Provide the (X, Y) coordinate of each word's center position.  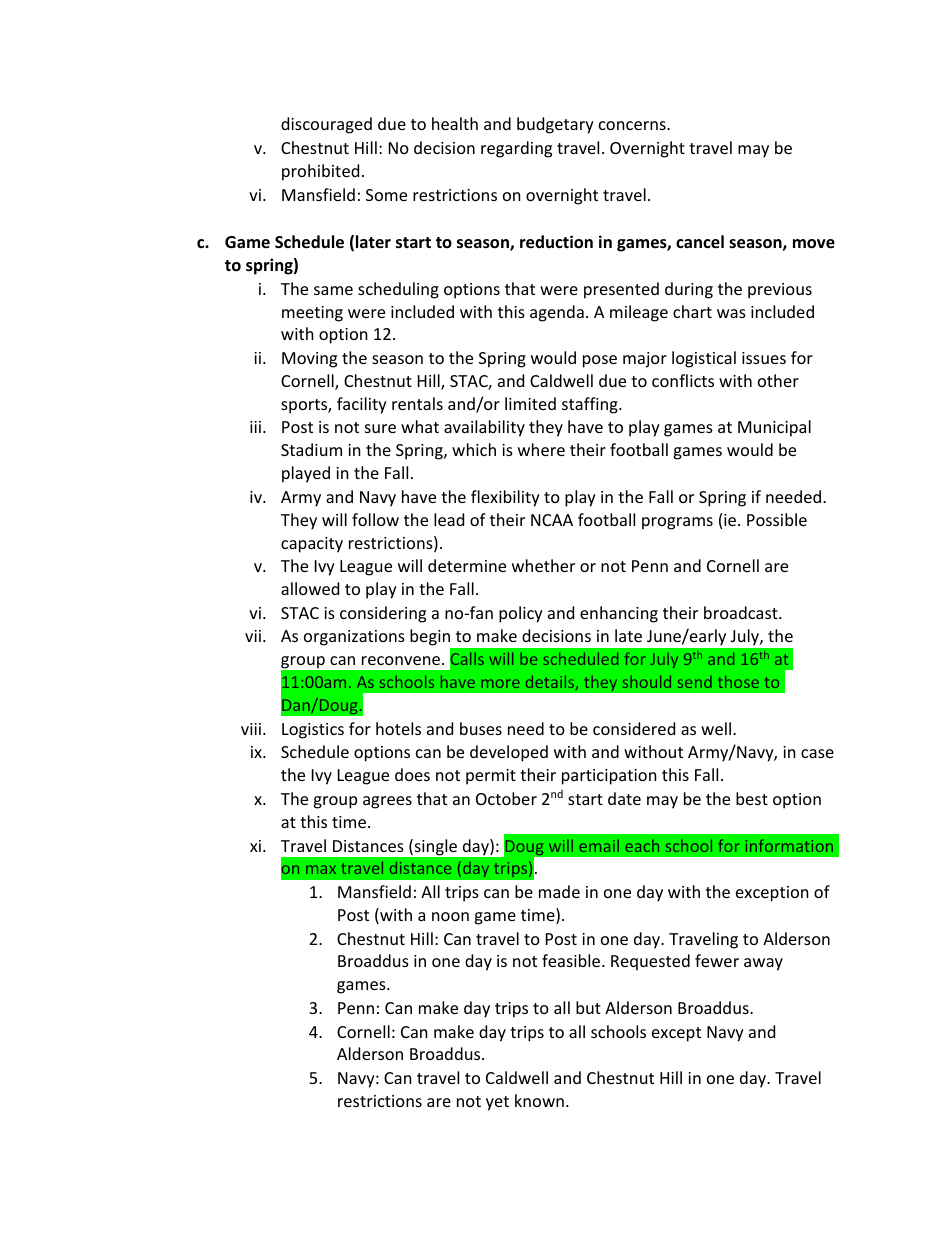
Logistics (313, 731)
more (500, 683)
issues (764, 358)
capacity (312, 545)
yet (497, 1103)
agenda (557, 313)
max (321, 869)
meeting (312, 314)
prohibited (320, 172)
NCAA (552, 520)
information (789, 845)
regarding (516, 149)
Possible (777, 519)
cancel (700, 242)
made (559, 891)
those (738, 681)
